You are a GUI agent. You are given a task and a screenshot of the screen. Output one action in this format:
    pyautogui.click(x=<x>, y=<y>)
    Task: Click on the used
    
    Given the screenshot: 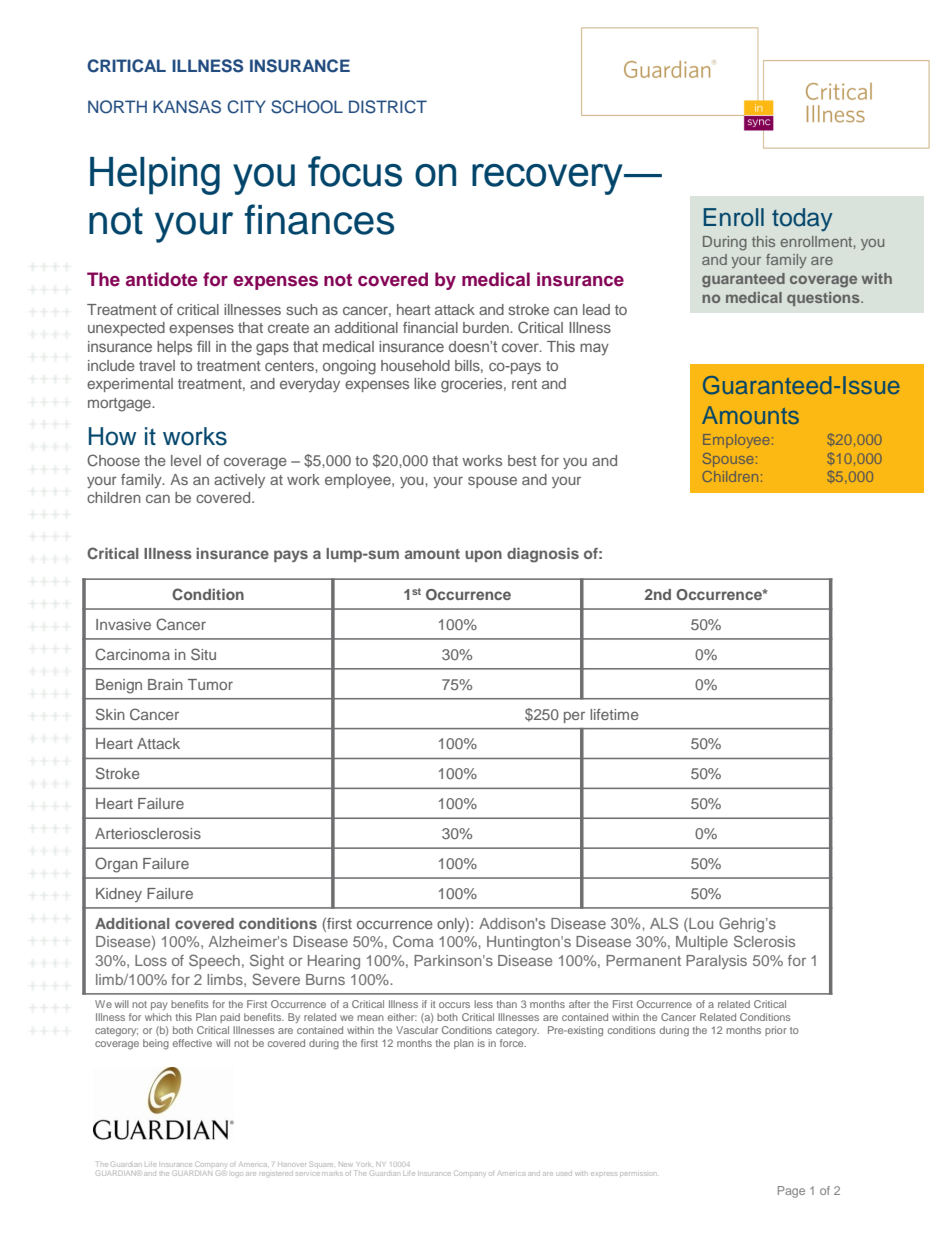 What is the action you would take?
    pyautogui.click(x=565, y=1174)
